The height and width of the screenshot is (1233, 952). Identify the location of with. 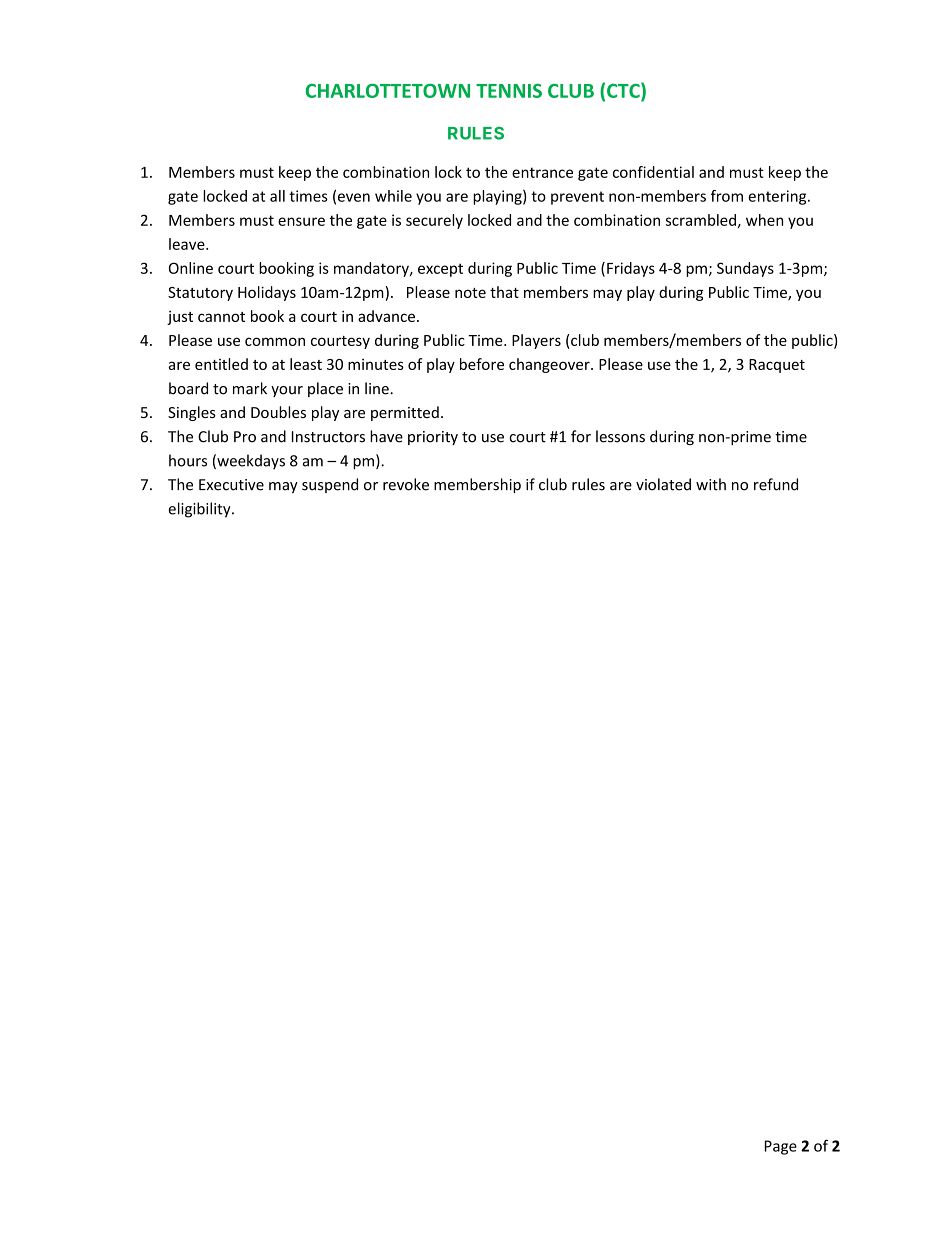
(711, 484).
